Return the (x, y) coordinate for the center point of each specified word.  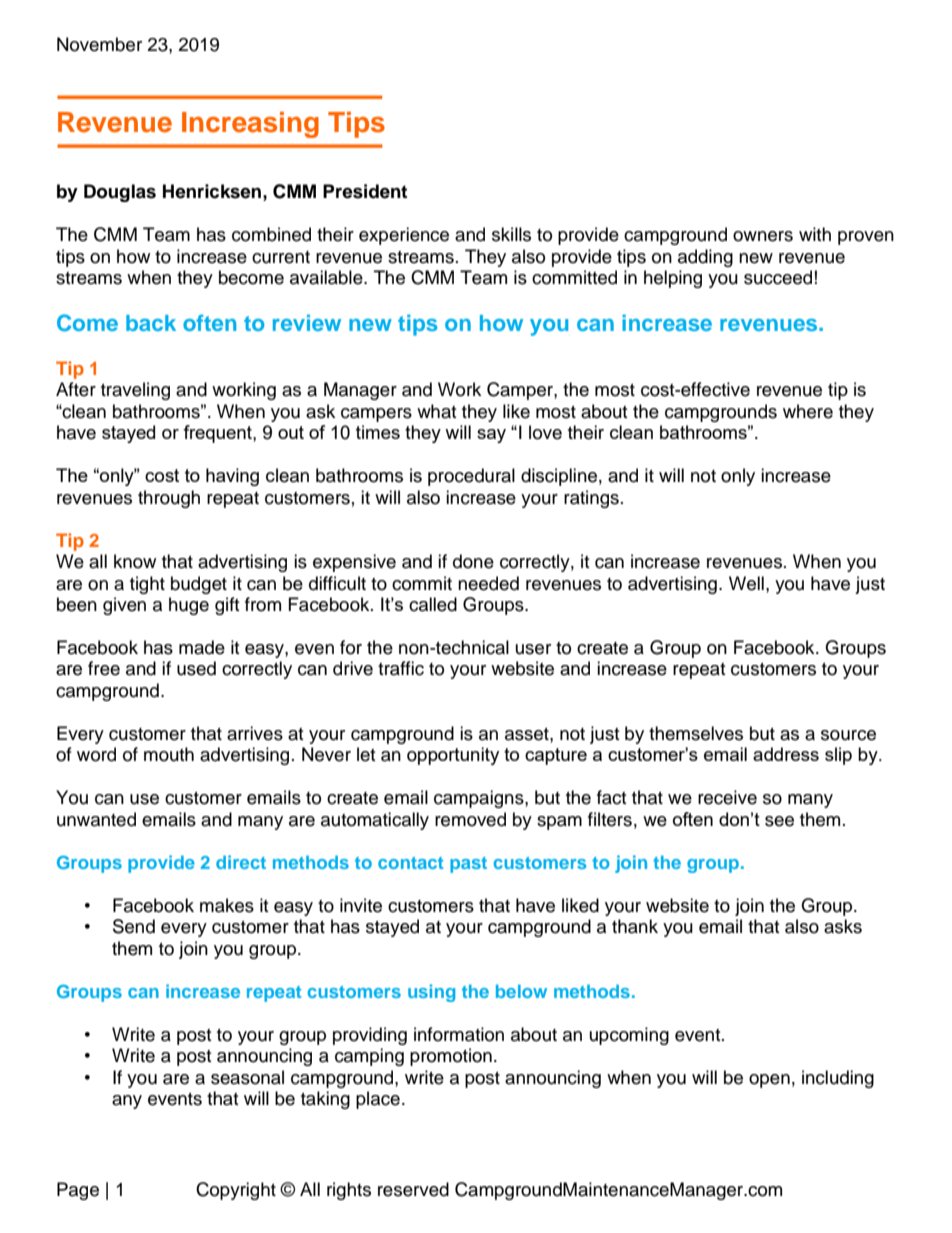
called (433, 604)
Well (746, 583)
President (365, 191)
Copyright (236, 1191)
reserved (413, 1189)
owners (763, 236)
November (99, 44)
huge (189, 606)
